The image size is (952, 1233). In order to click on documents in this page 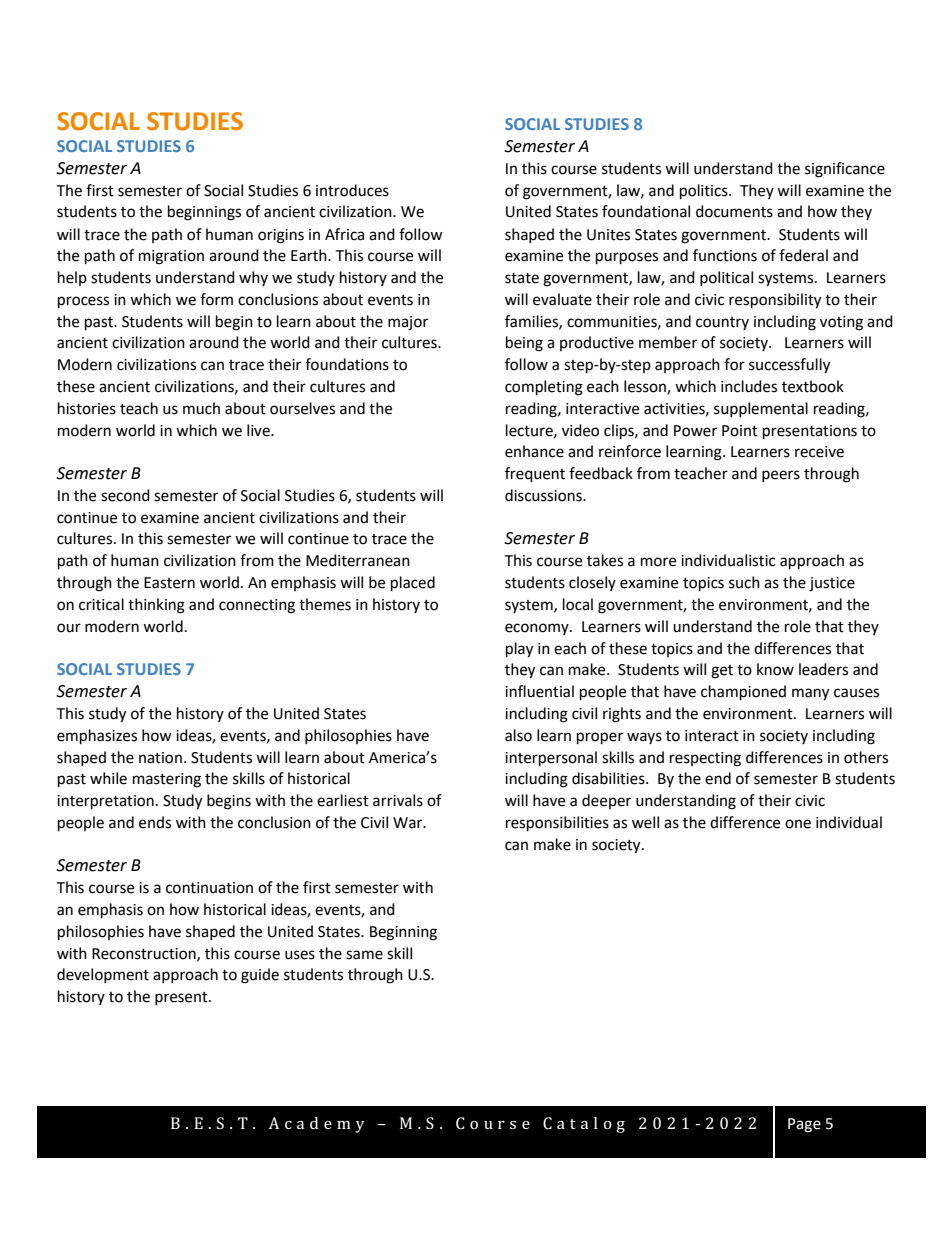, I will do `click(734, 211)`.
